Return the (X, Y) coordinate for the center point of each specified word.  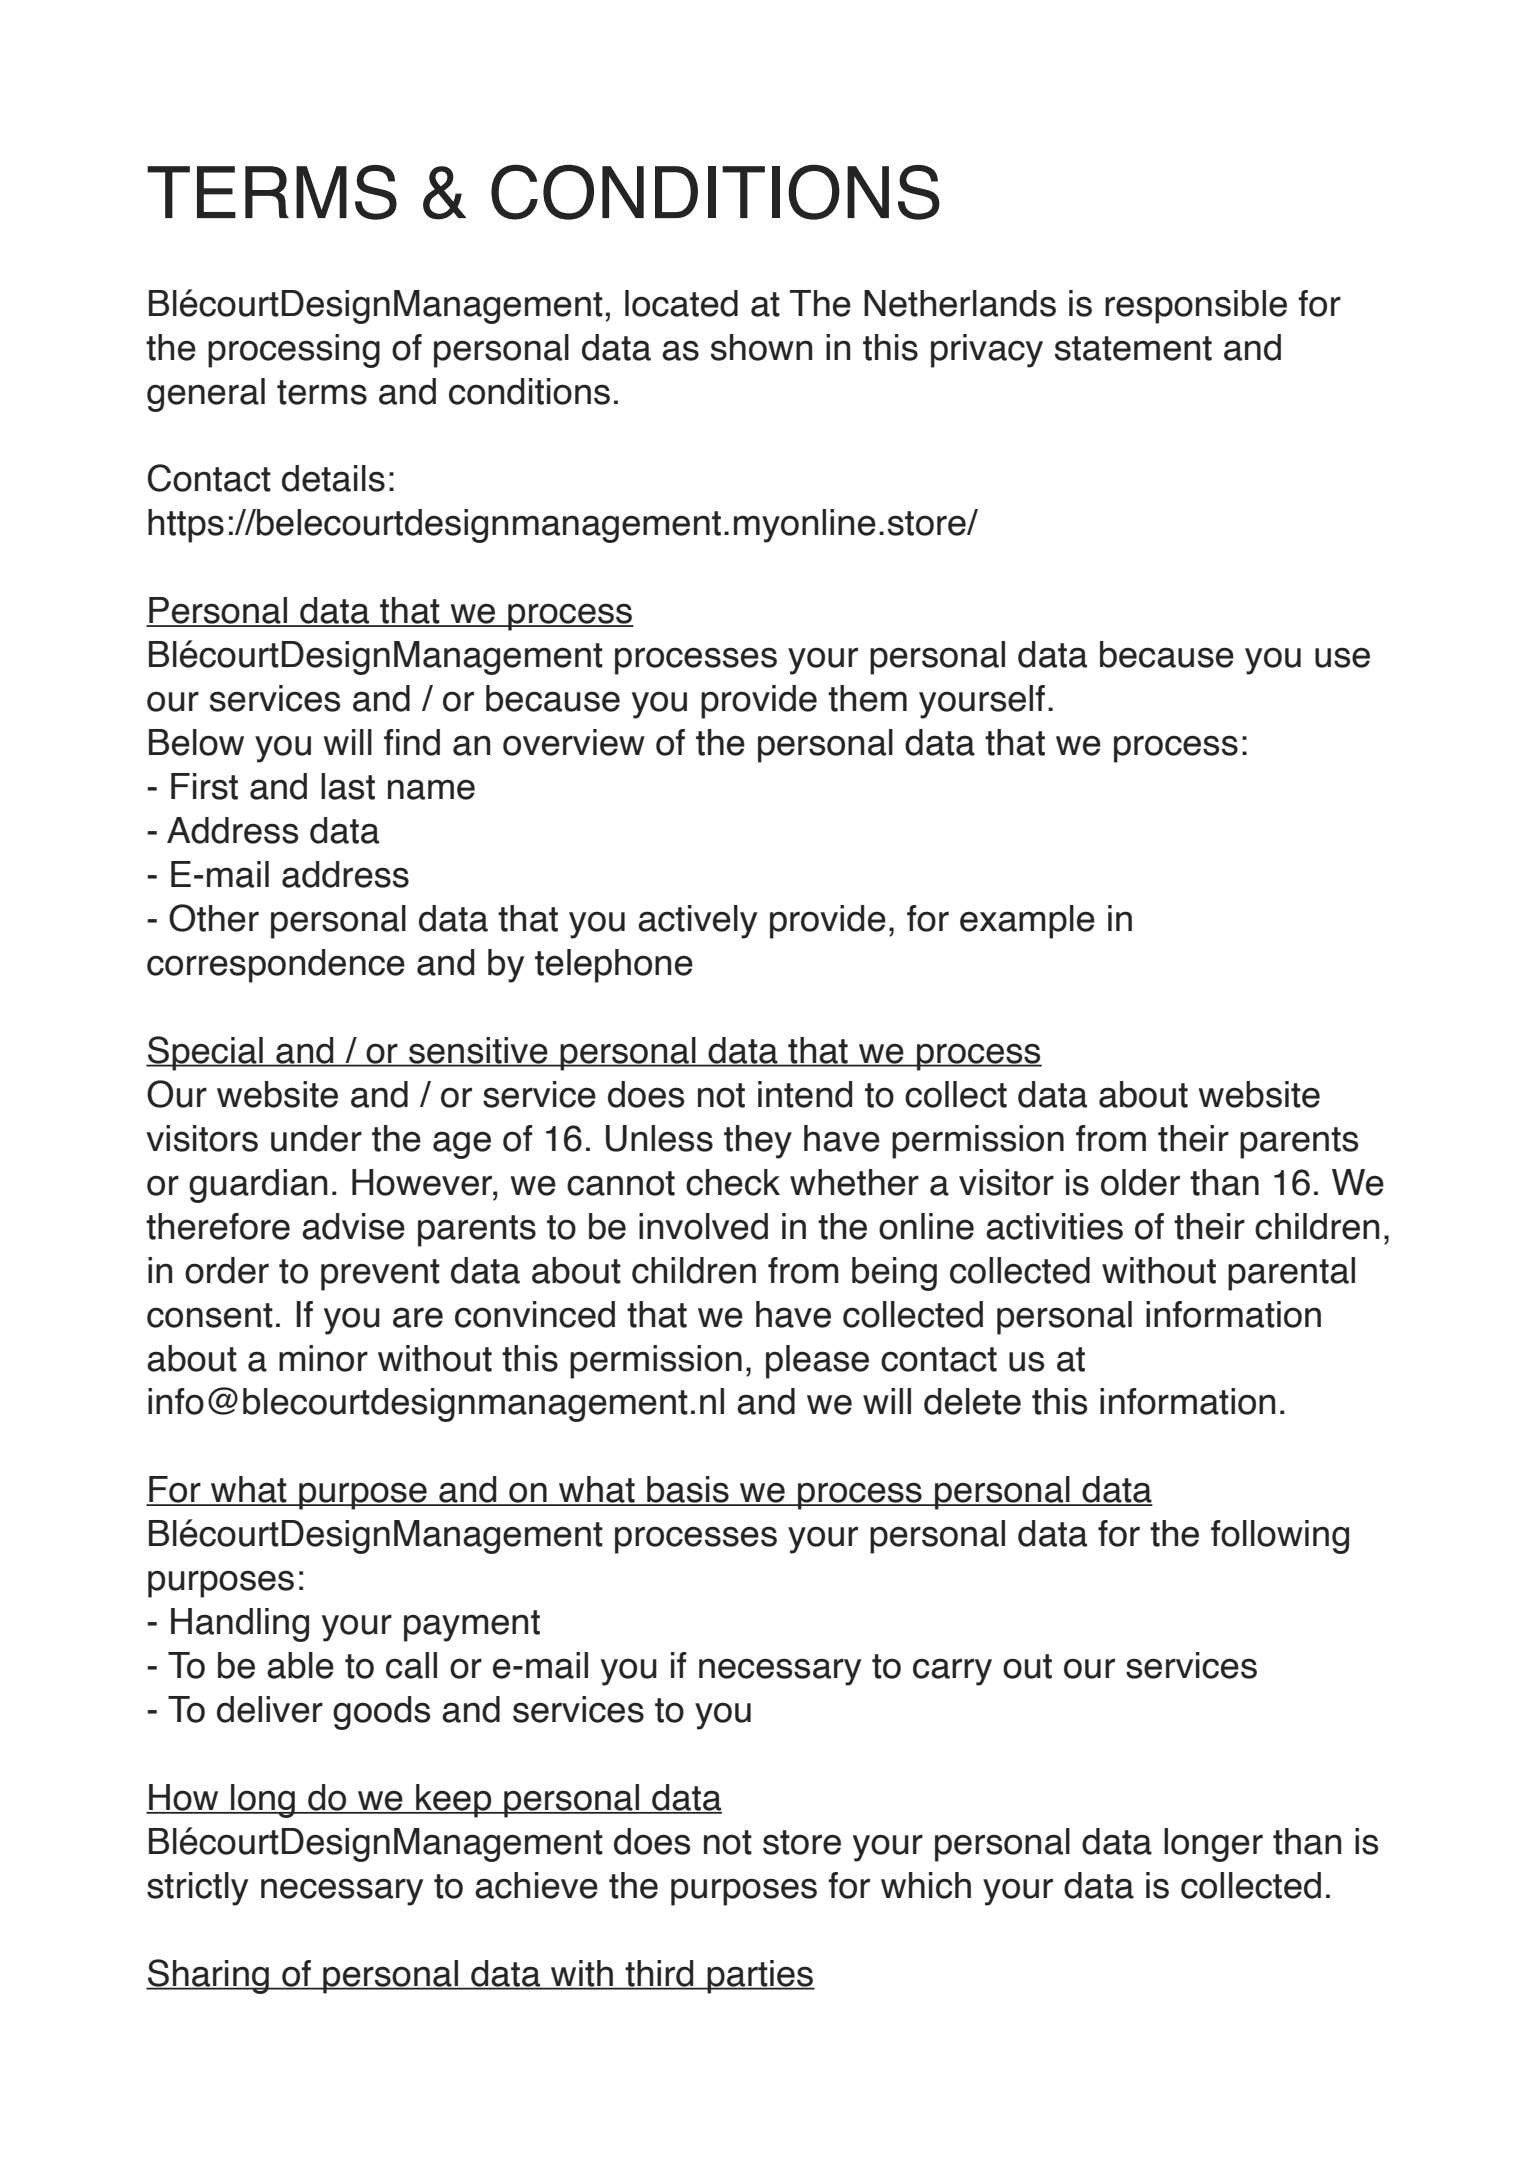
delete (972, 1401)
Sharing (208, 1976)
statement (1133, 348)
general (206, 395)
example (1027, 922)
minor (323, 1358)
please (817, 1362)
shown (761, 347)
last (348, 786)
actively (697, 922)
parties (760, 1977)
